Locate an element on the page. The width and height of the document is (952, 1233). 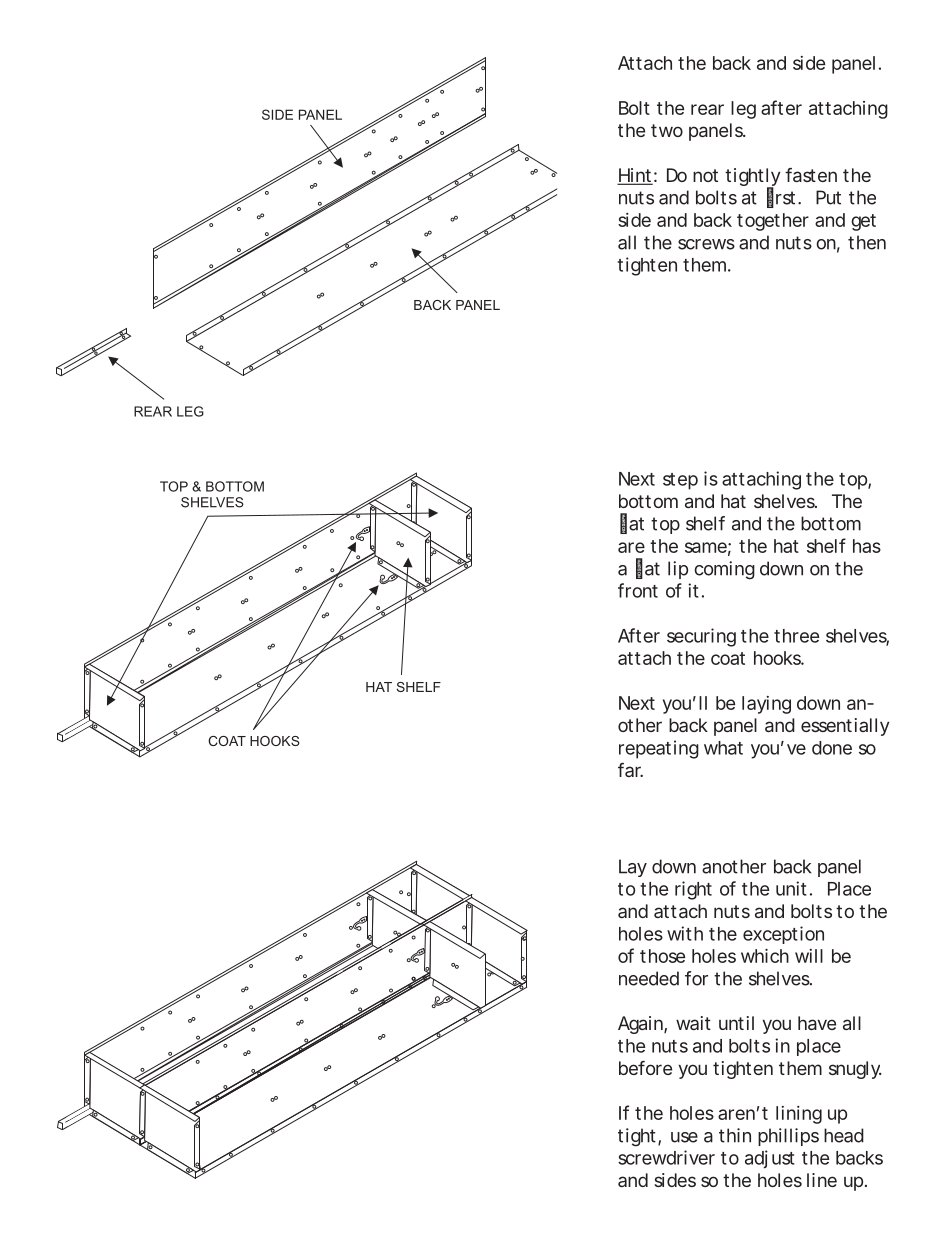
screwdriver is located at coordinates (666, 1157).
